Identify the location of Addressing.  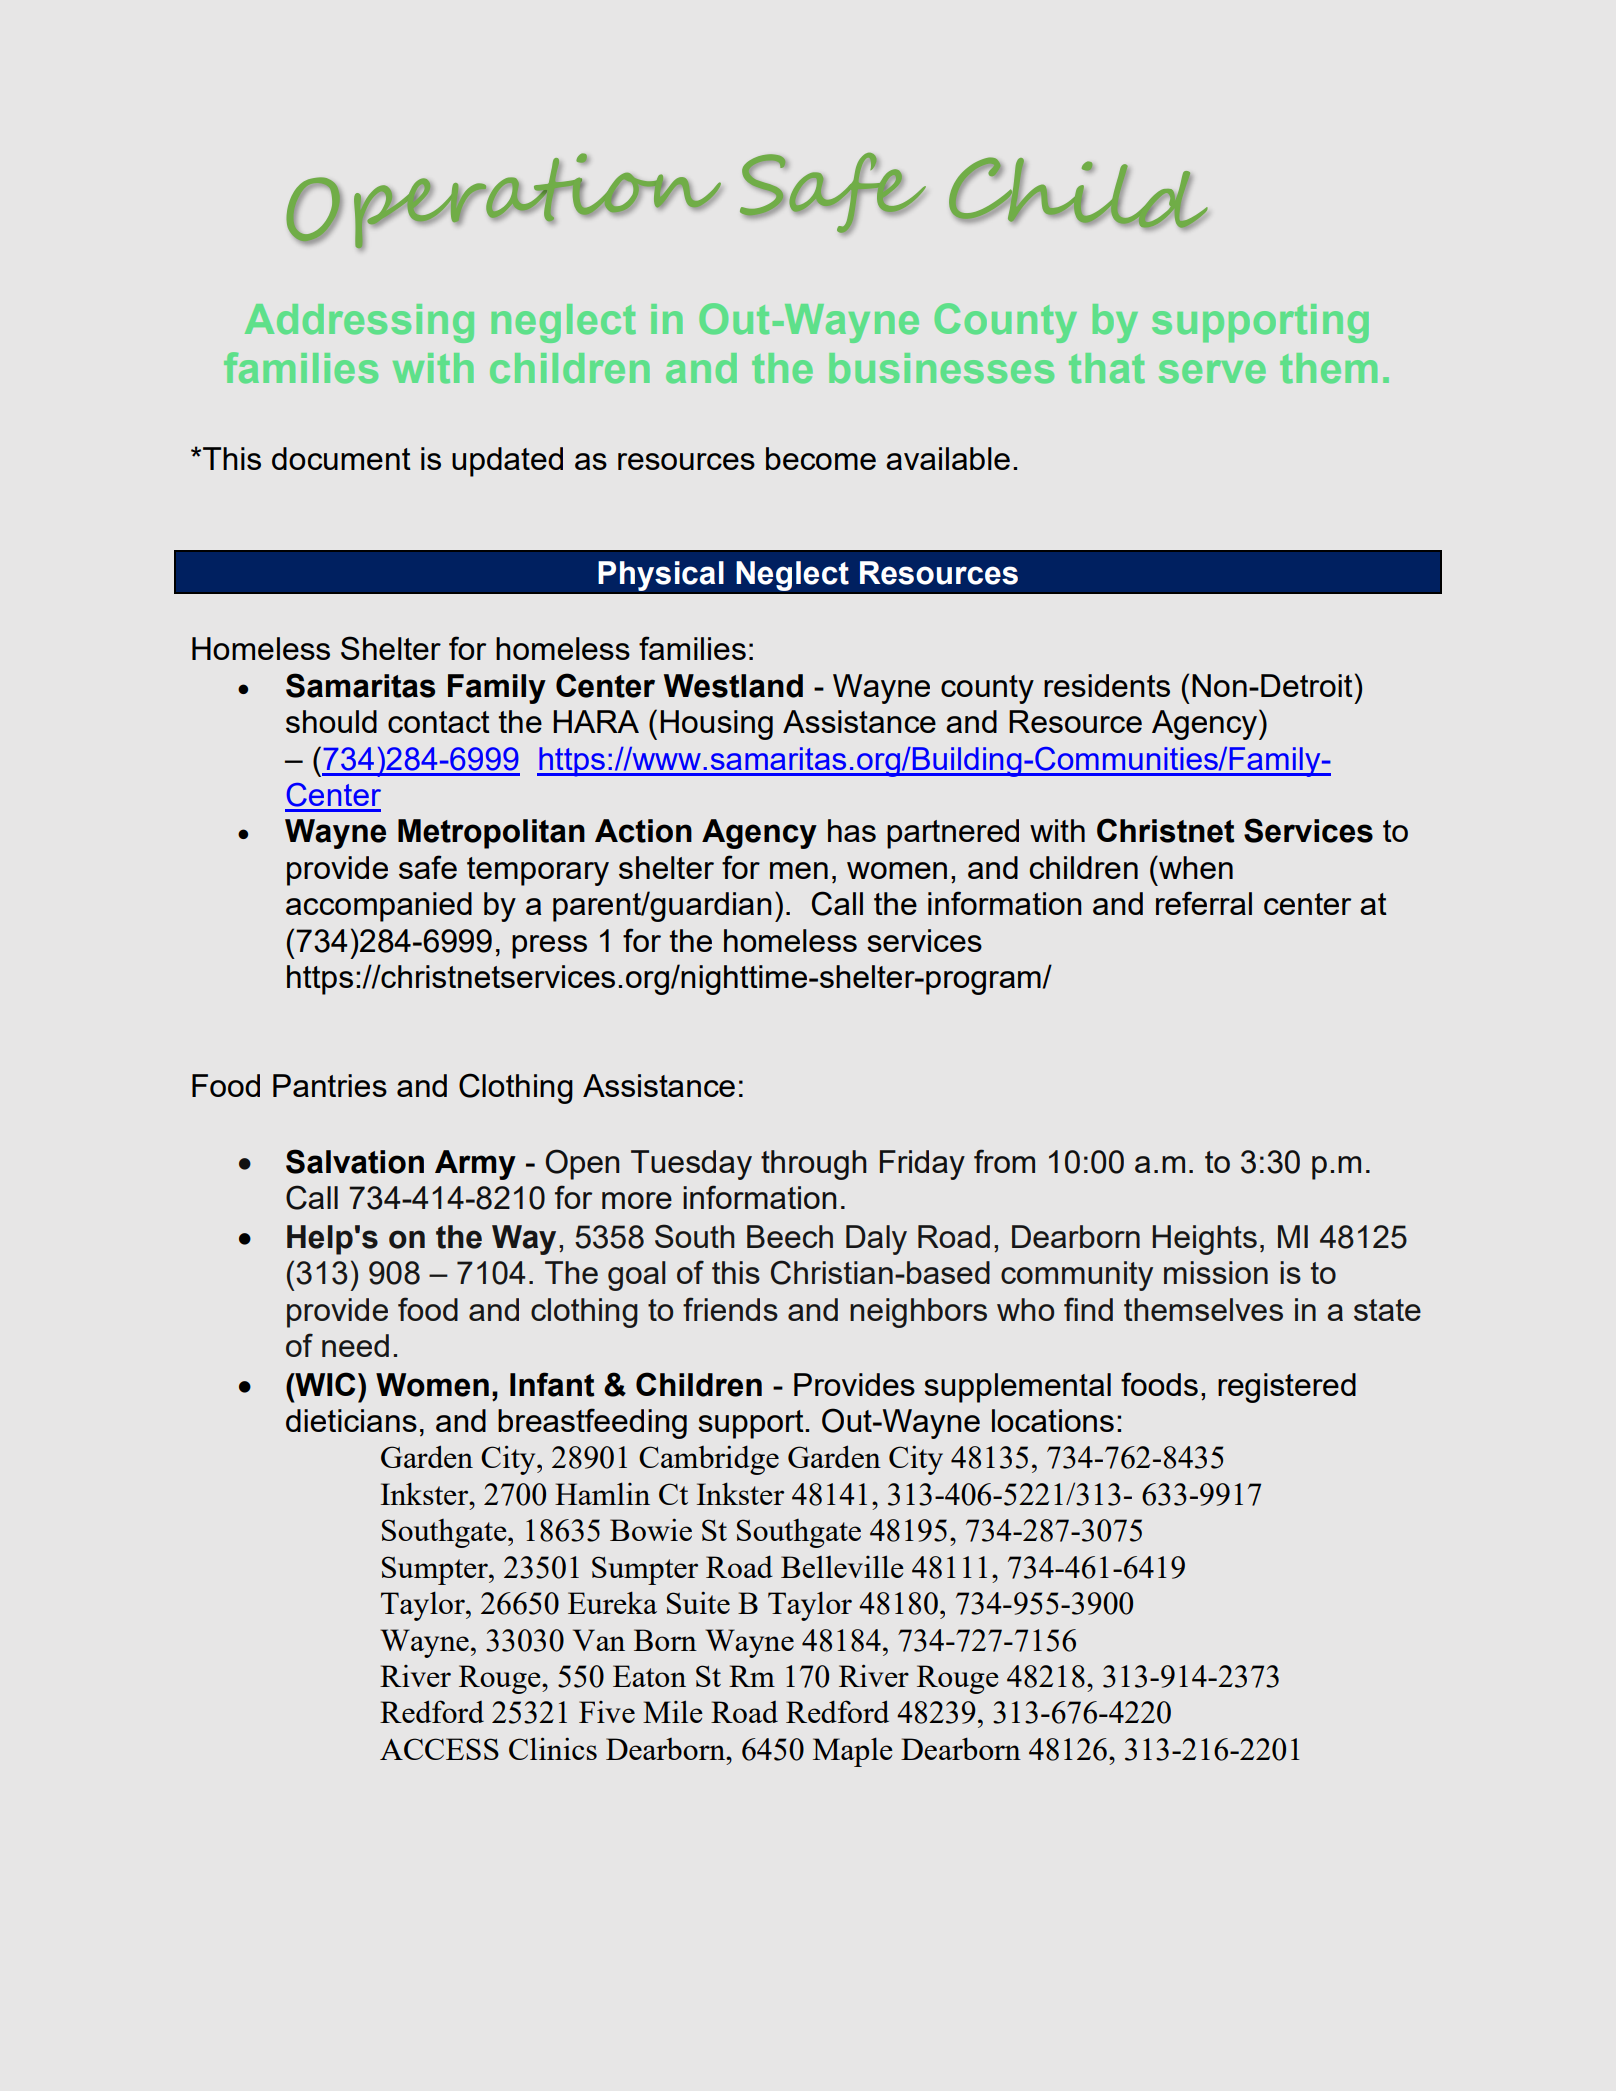
(359, 323).
